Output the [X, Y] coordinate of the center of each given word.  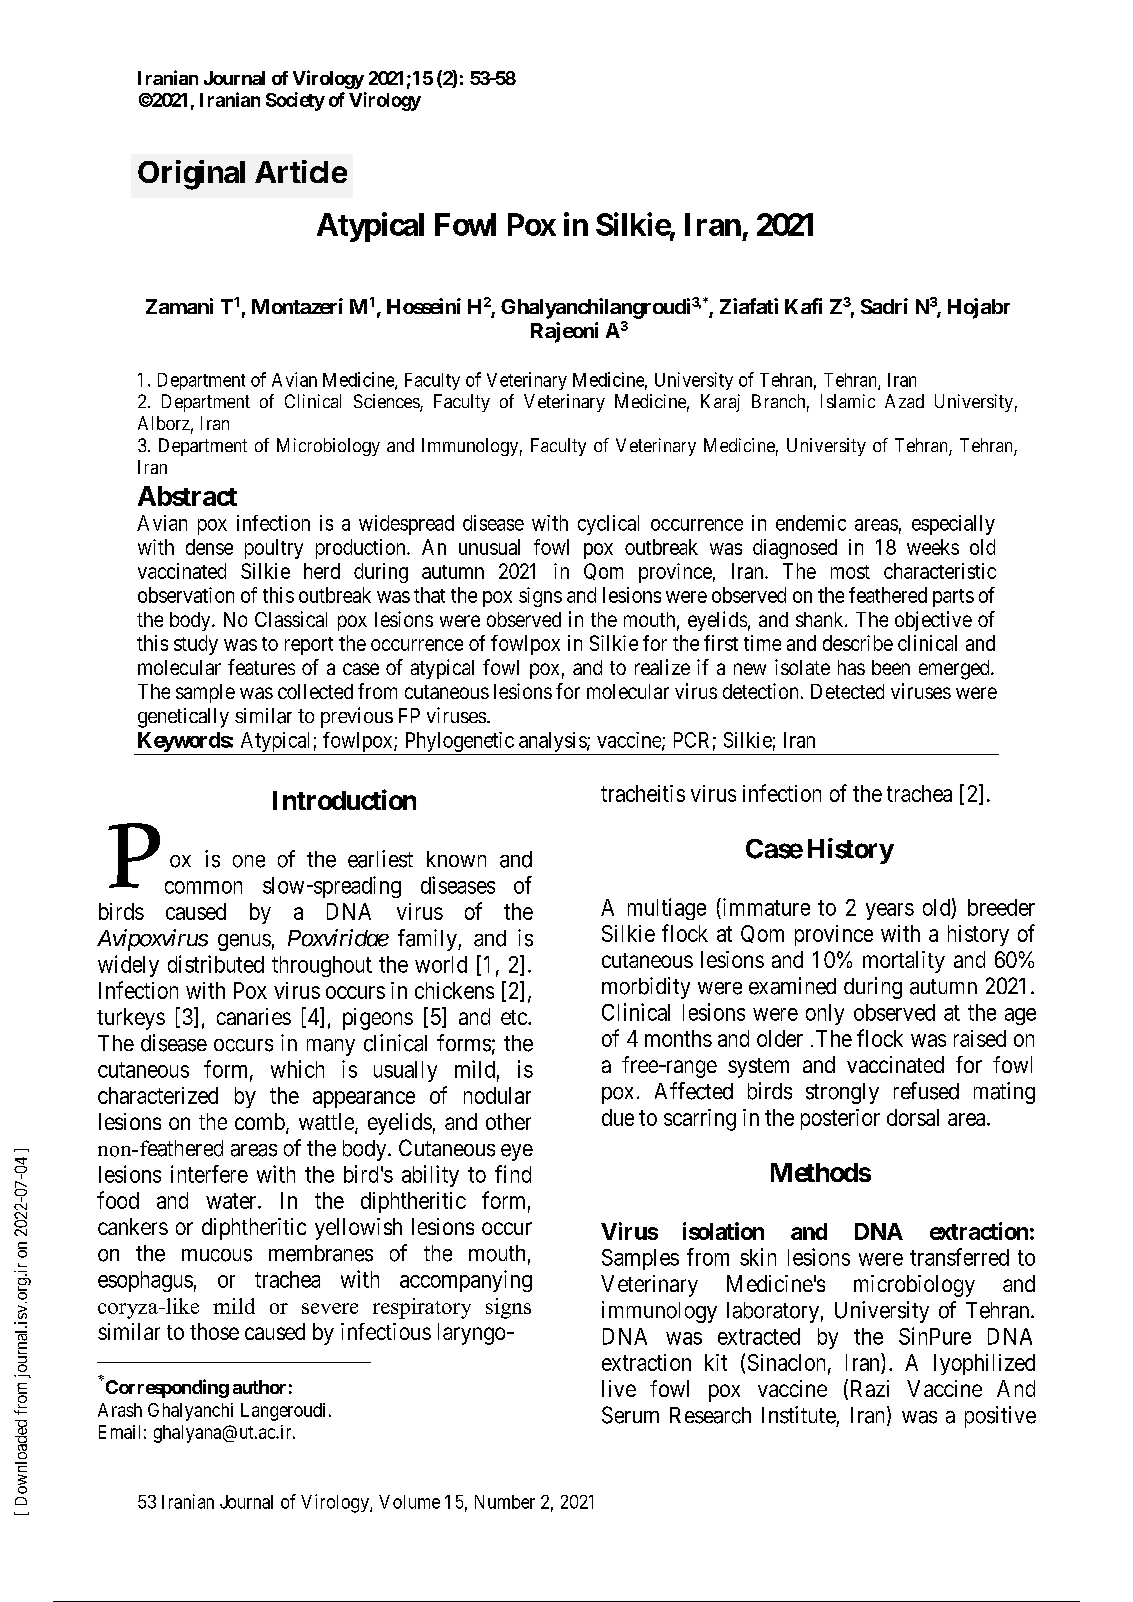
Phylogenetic [460, 742]
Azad [904, 401]
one [249, 861]
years [890, 911]
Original [191, 175]
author [259, 1387]
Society [295, 101]
